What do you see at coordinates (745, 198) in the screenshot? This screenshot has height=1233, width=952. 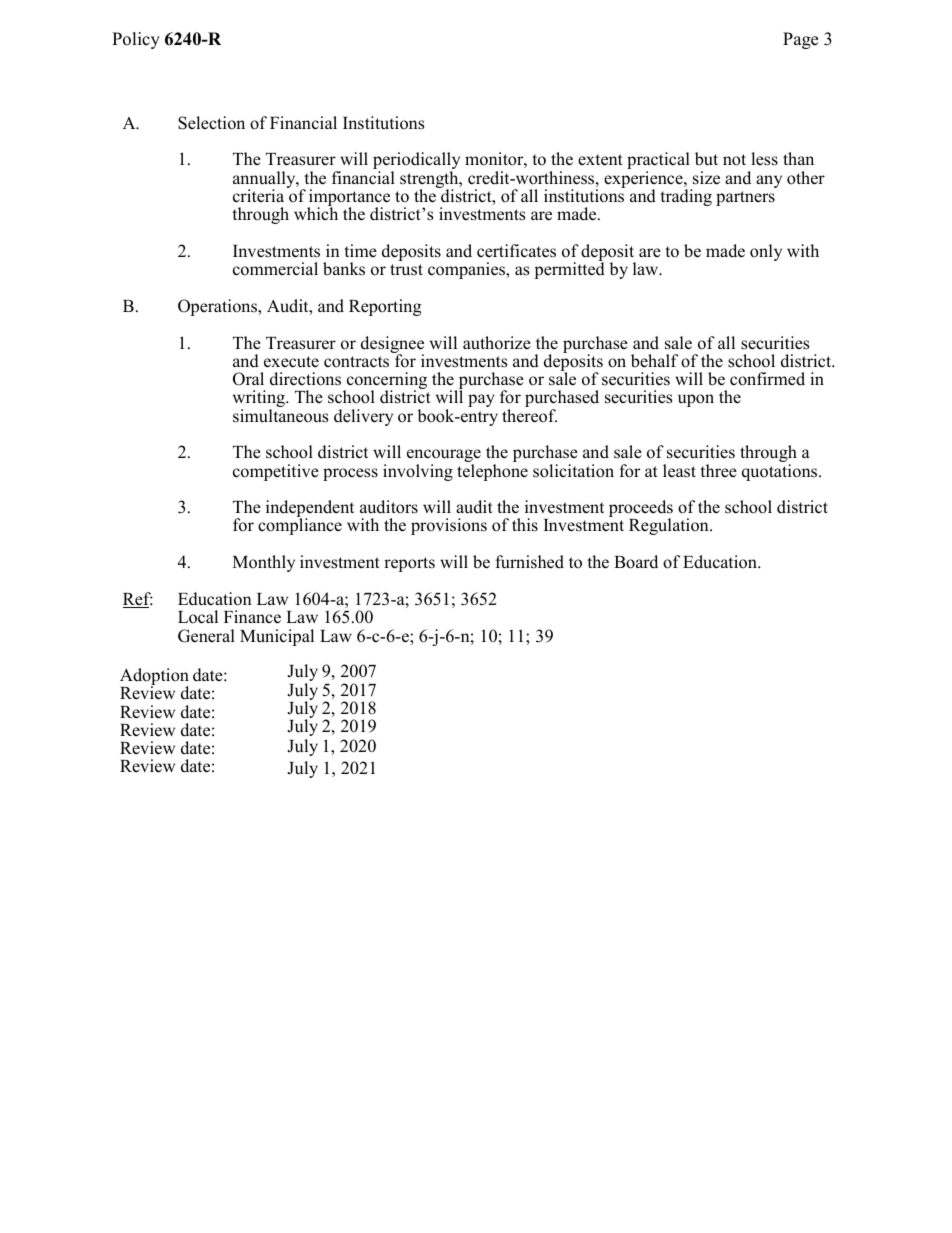 I see `partners` at bounding box center [745, 198].
